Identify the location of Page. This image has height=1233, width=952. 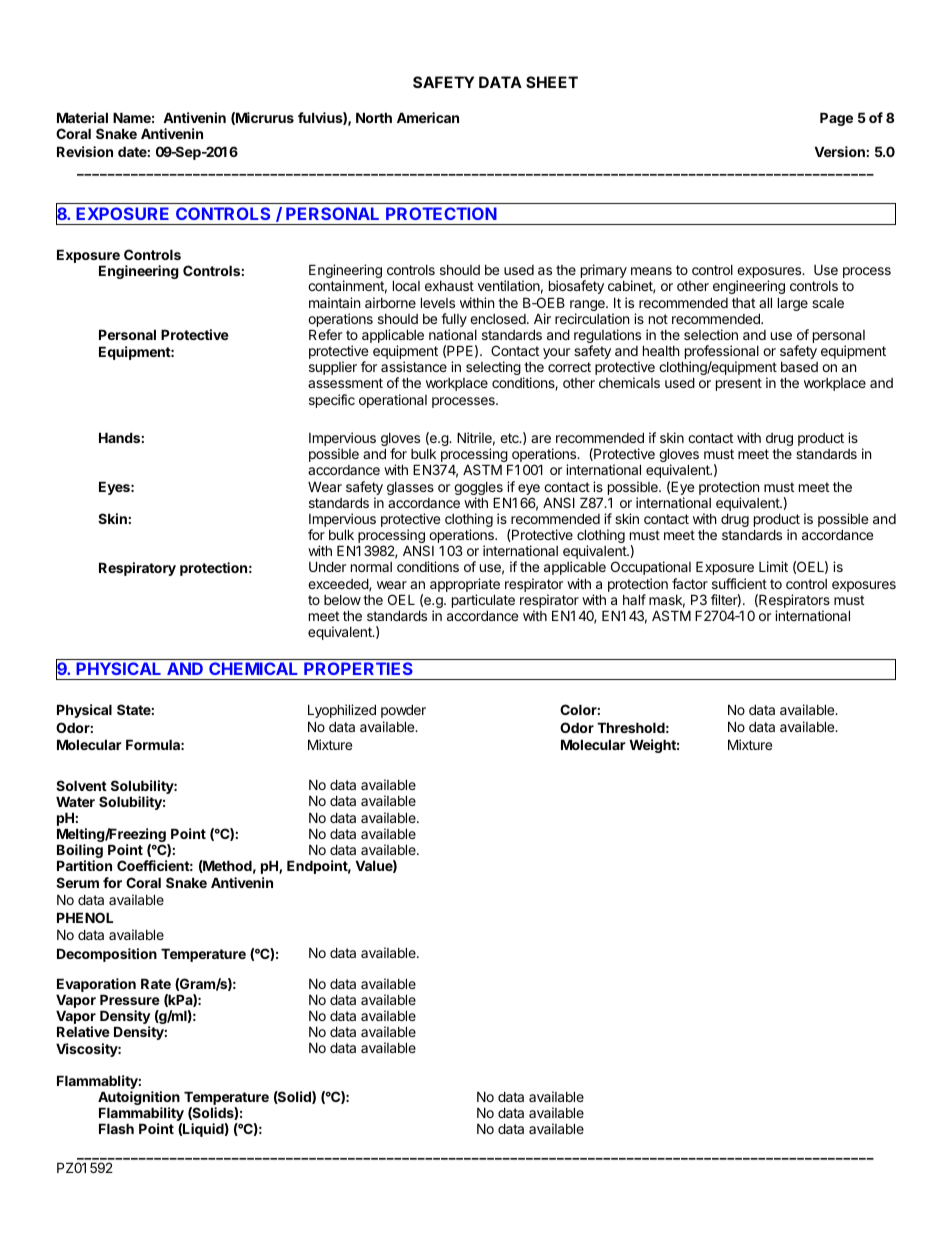
(836, 119).
